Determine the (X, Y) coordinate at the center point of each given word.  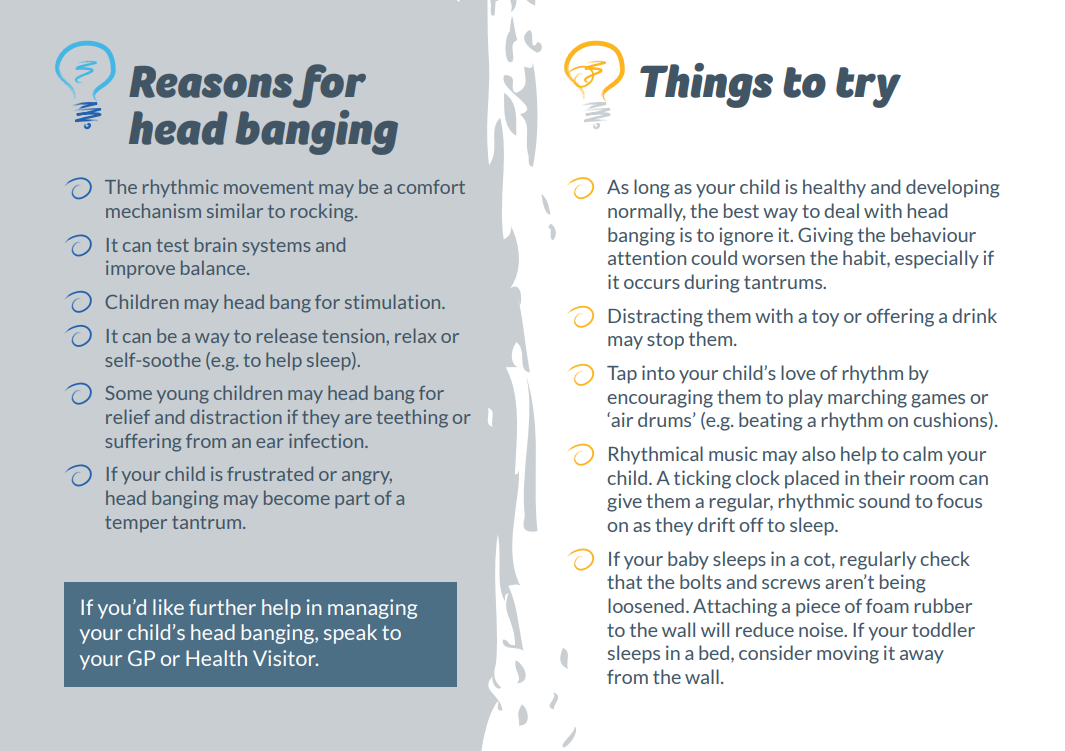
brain (216, 244)
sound (884, 500)
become (297, 497)
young (183, 397)
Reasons (211, 82)
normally (647, 212)
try (868, 87)
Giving (825, 236)
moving (848, 654)
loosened (646, 605)
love (798, 372)
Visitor (285, 658)
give (624, 502)
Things (706, 85)
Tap (622, 375)
